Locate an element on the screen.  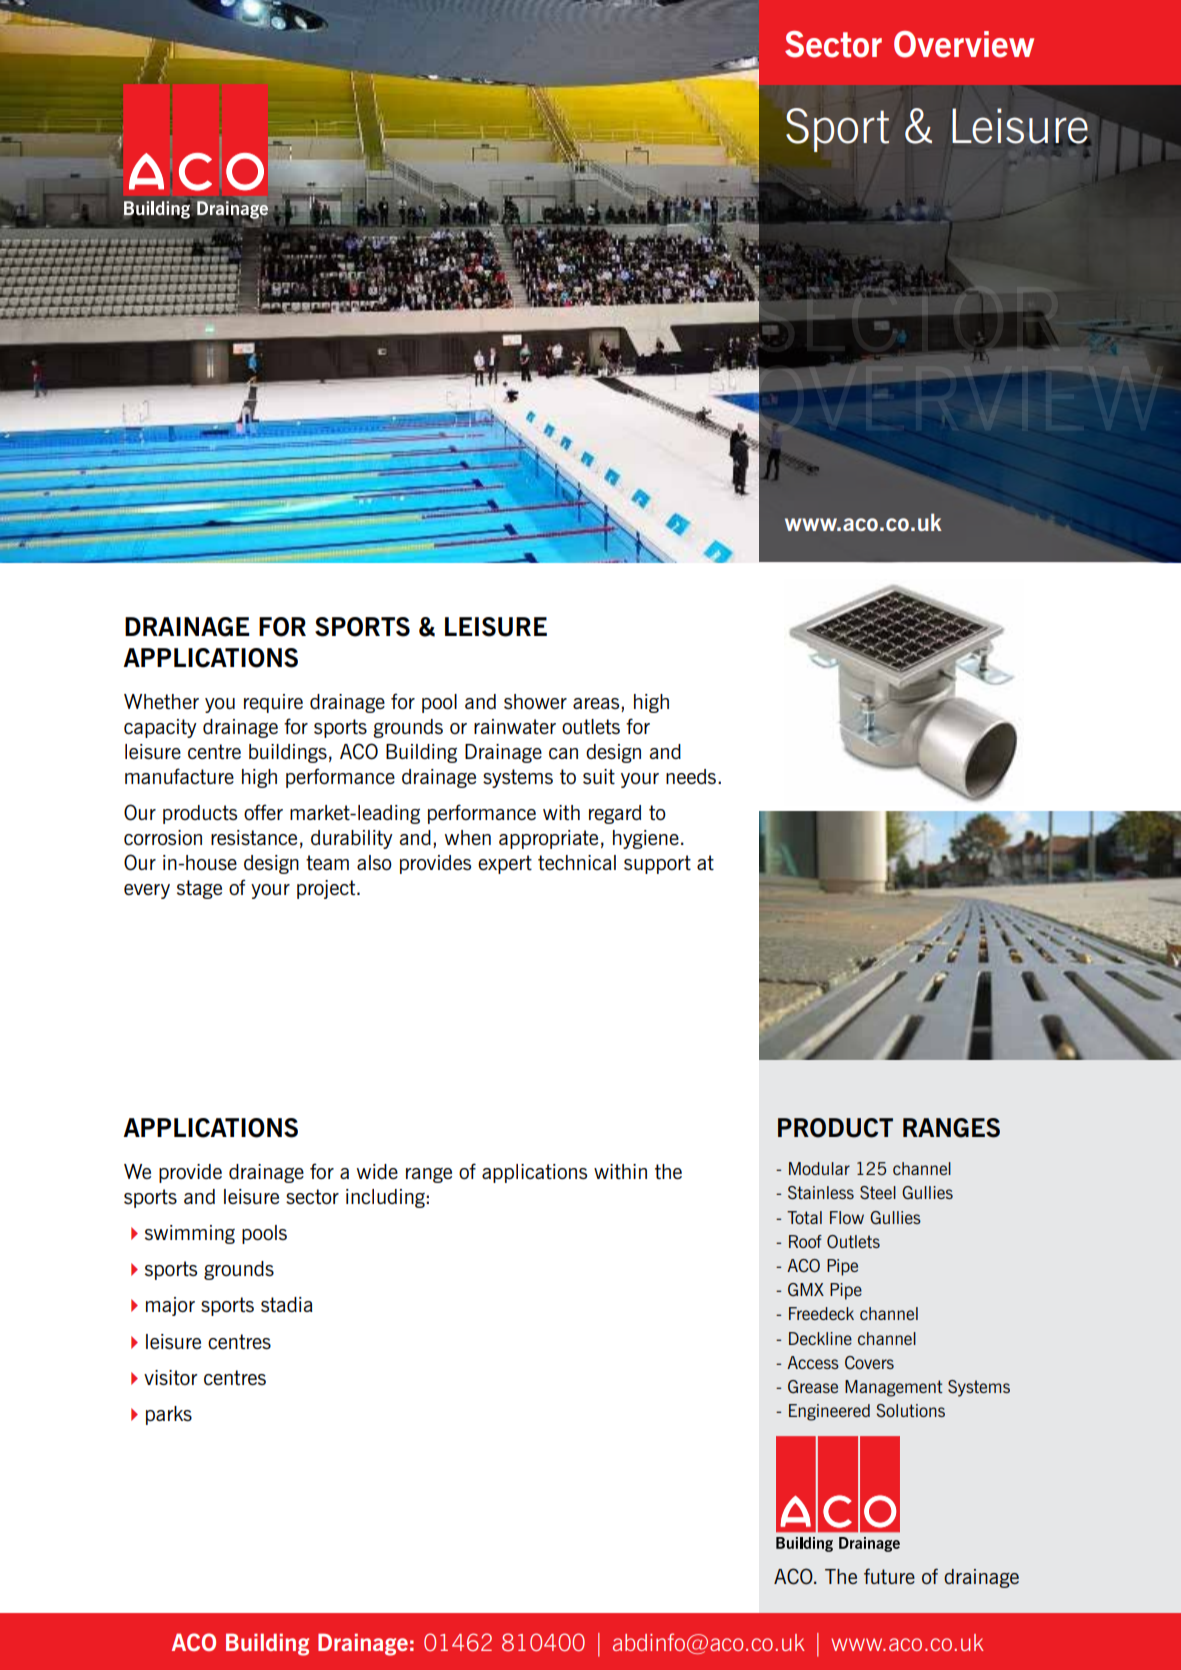
GMX is located at coordinates (806, 1289).
